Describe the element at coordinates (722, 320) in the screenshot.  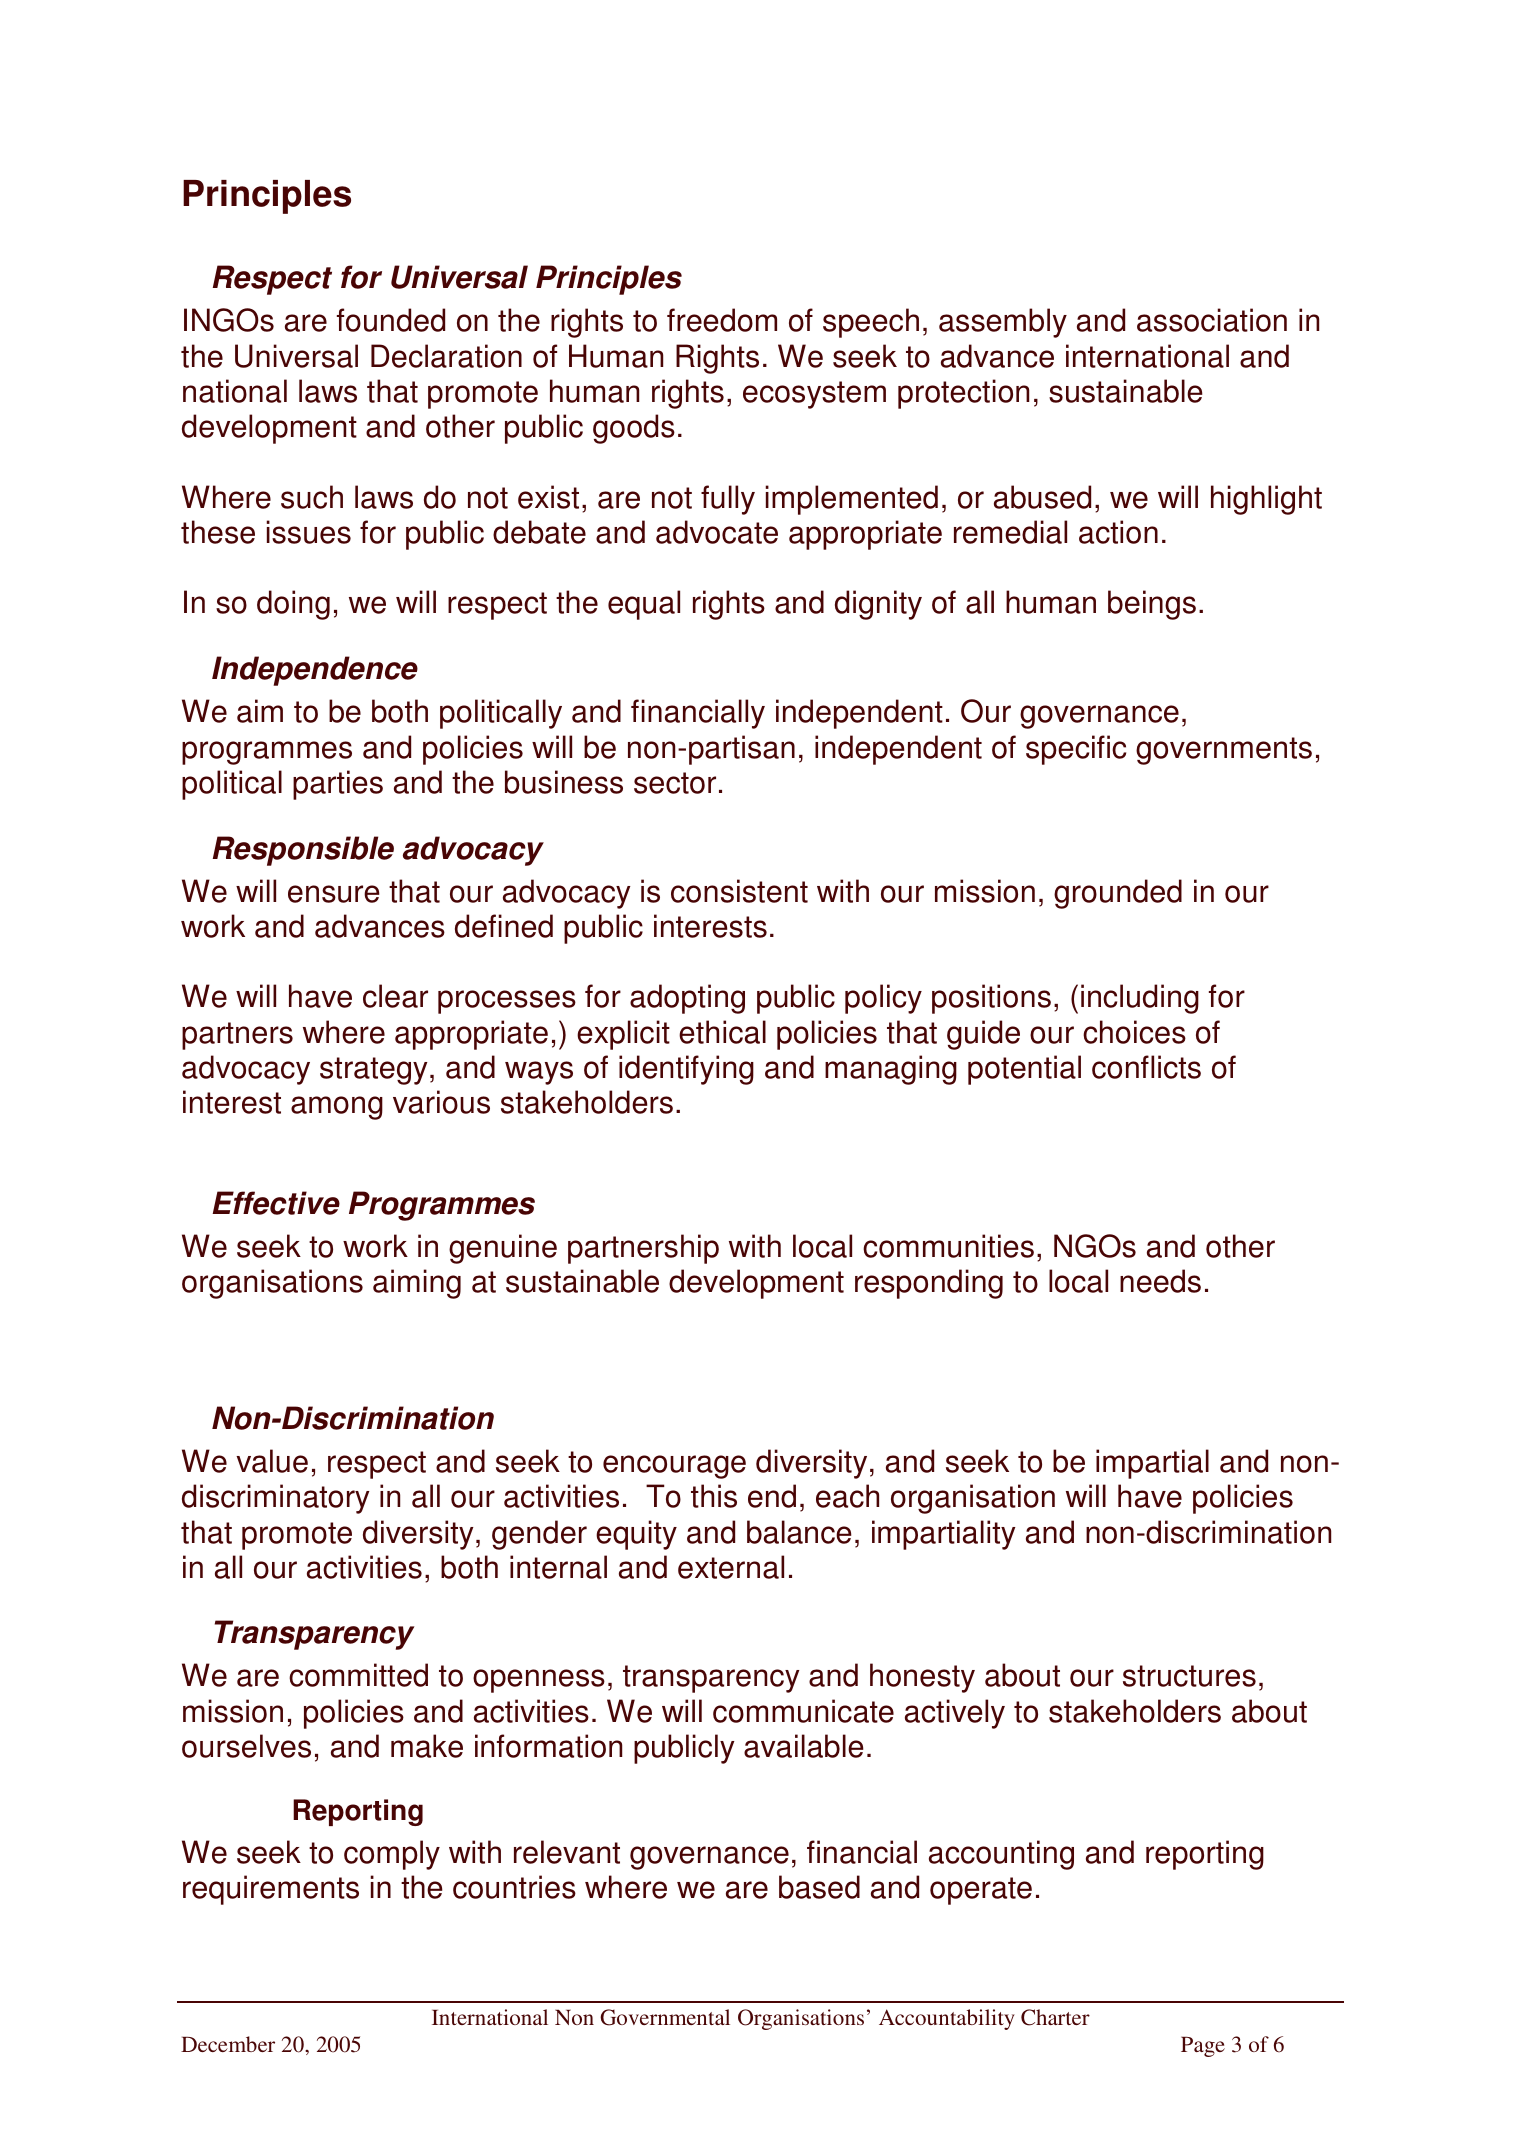
I see `freedom` at that location.
